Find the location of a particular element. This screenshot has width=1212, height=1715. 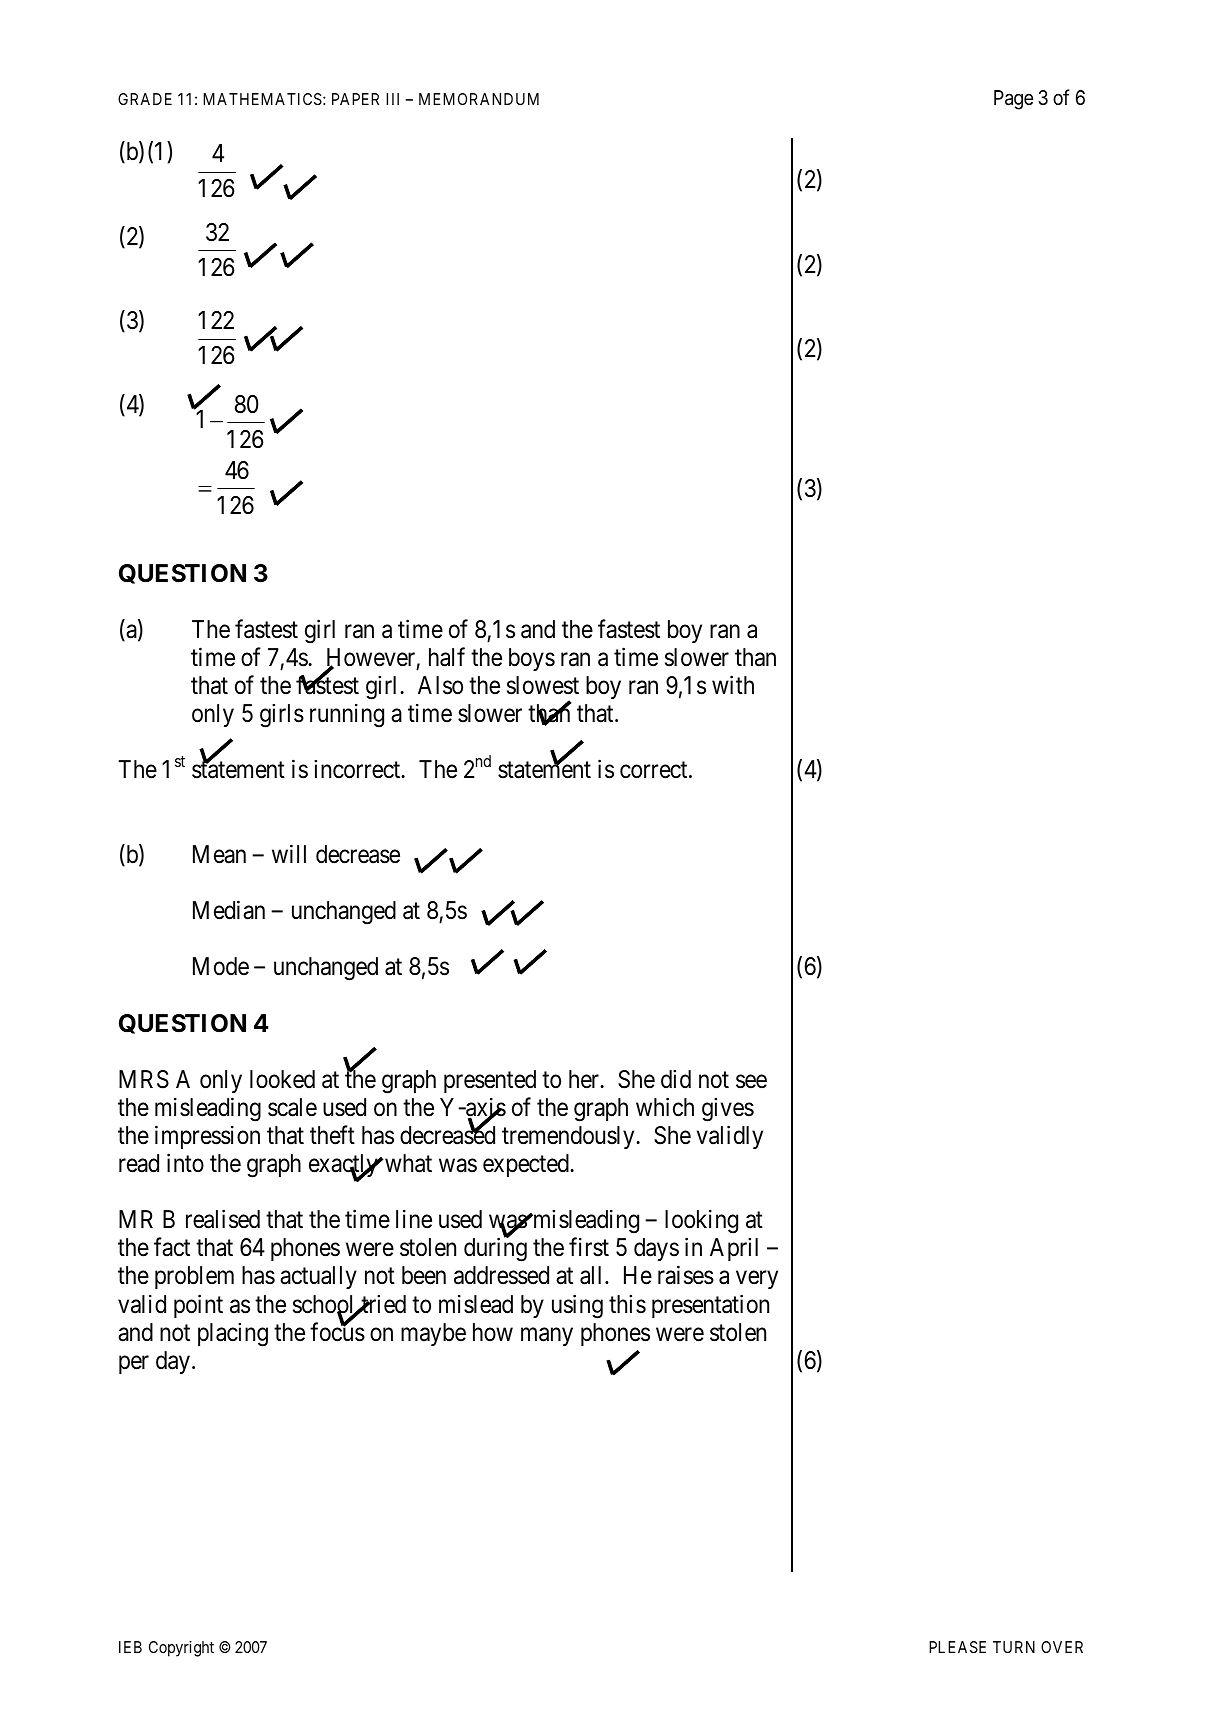

scale is located at coordinates (292, 1107).
